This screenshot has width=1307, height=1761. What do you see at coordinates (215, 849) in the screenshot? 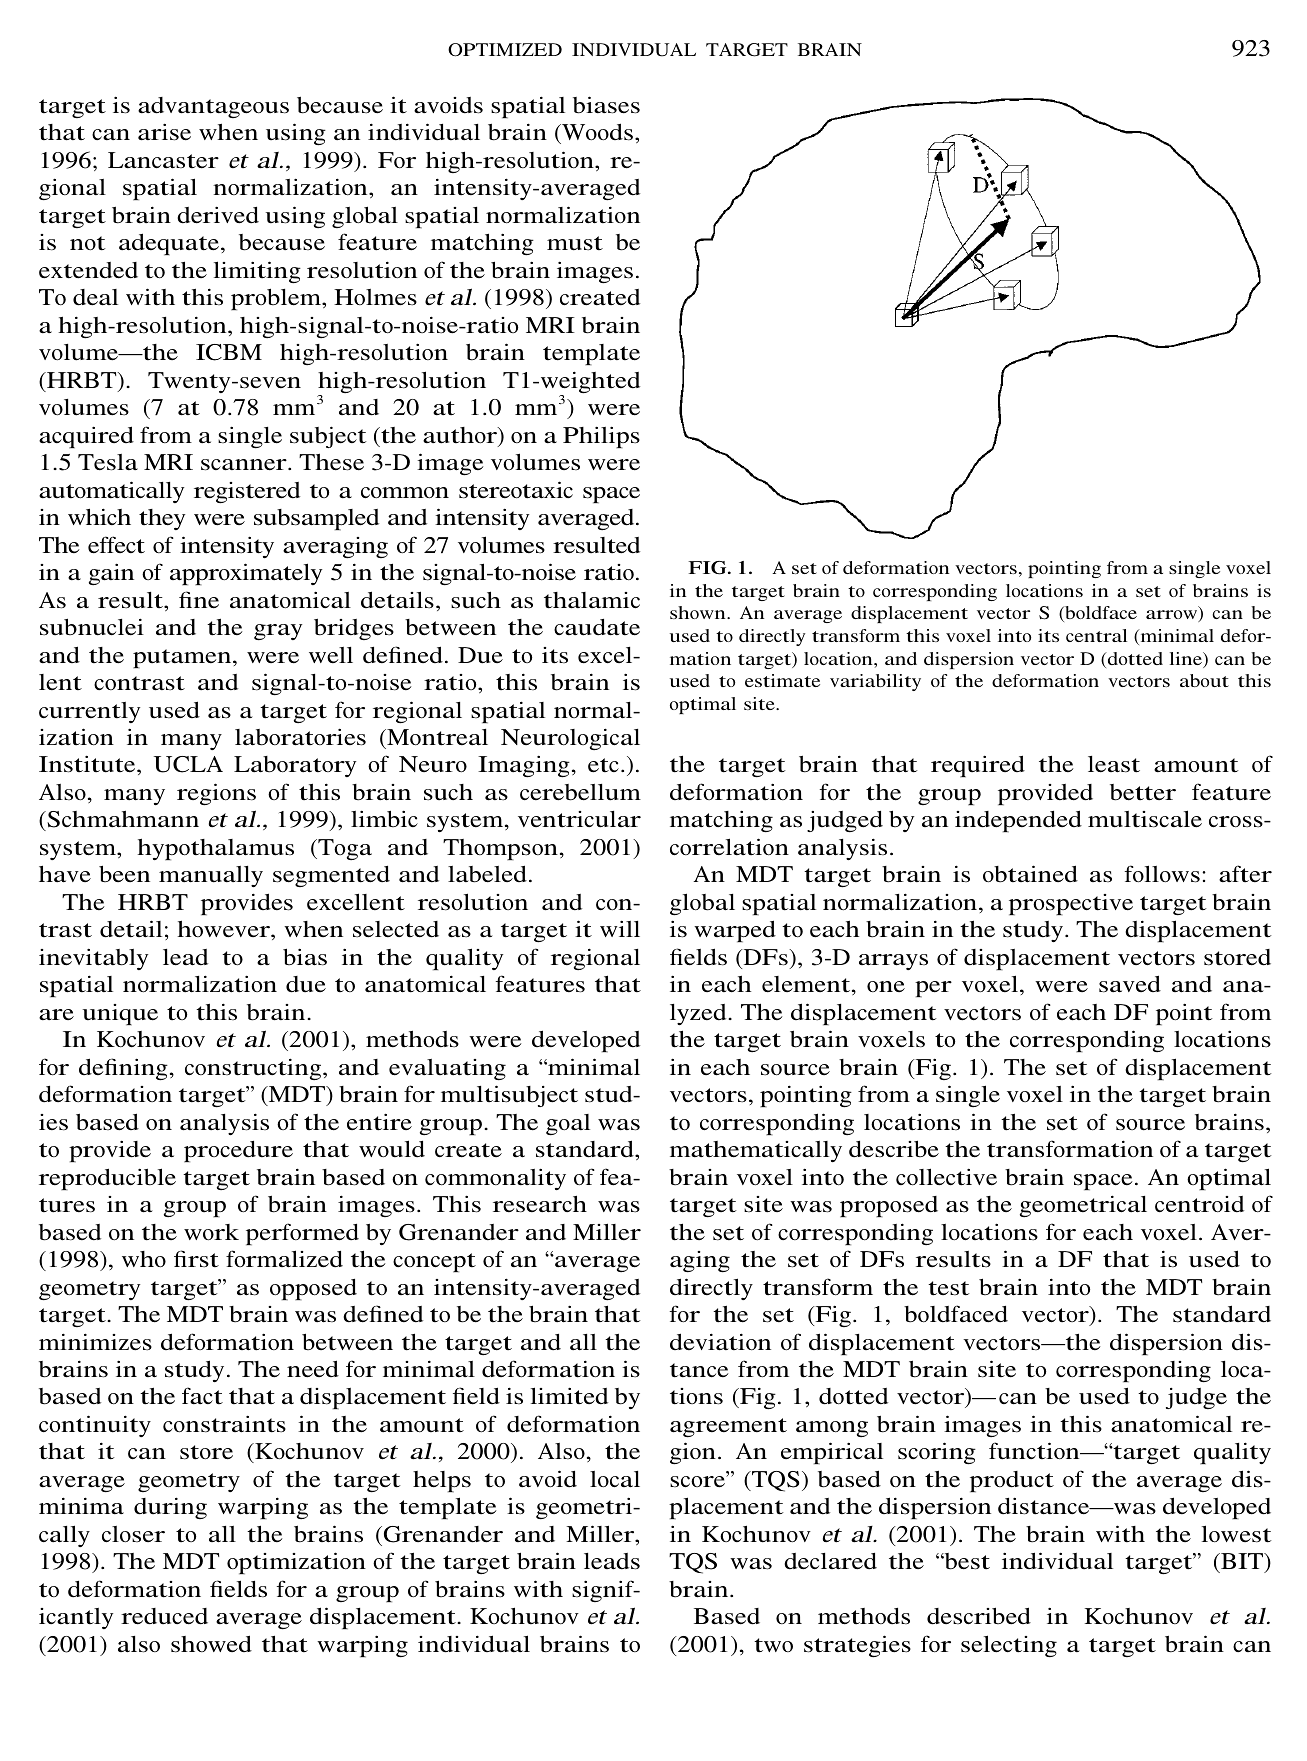
I see `hypothalamus` at bounding box center [215, 849].
